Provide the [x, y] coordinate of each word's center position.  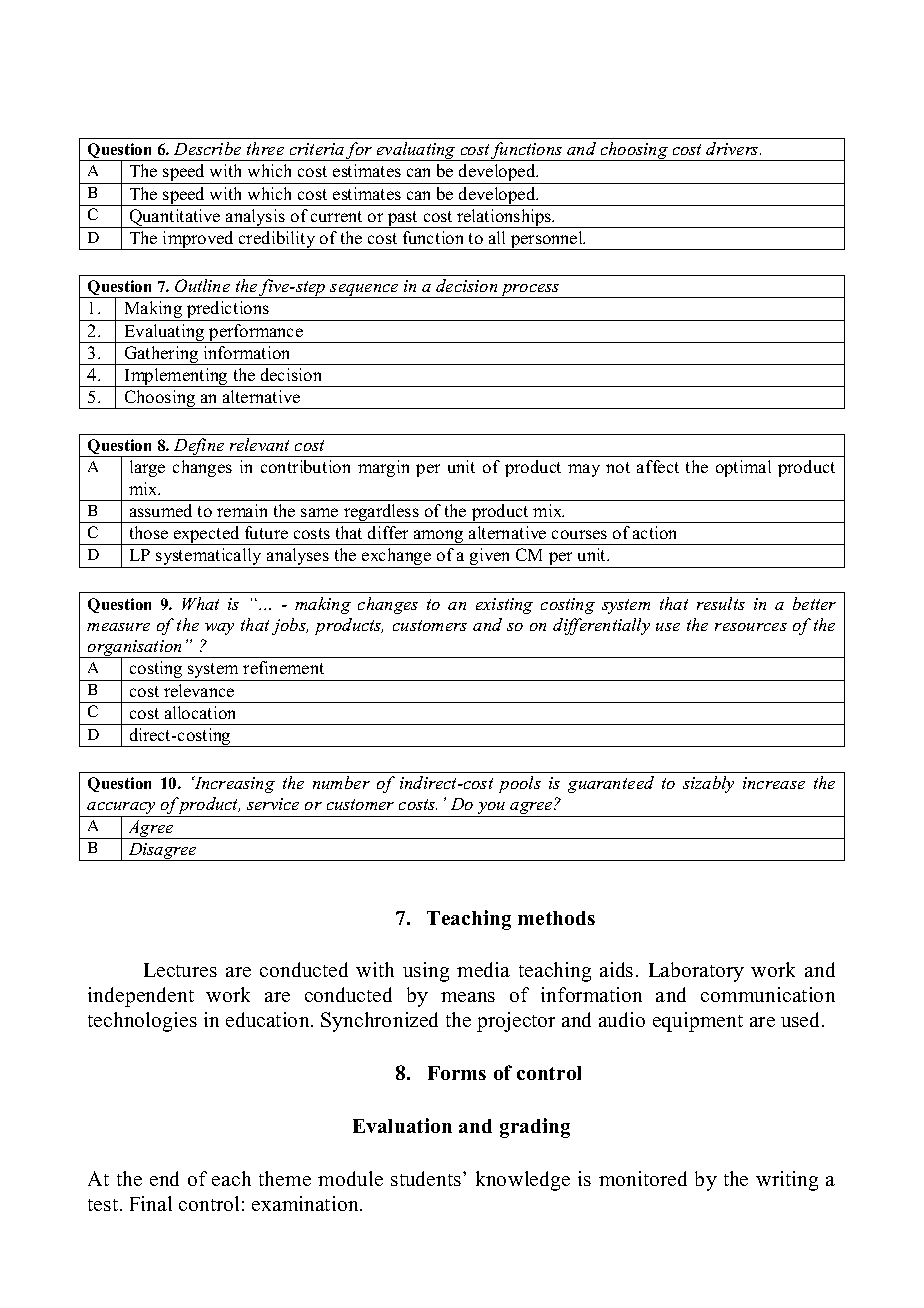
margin [383, 468]
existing [504, 606]
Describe [207, 148]
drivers [733, 148]
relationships [504, 218]
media [483, 969]
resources [751, 627]
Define [199, 447]
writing [787, 1181]
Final [151, 1203]
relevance [199, 690]
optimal [743, 468]
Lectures [180, 970]
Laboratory [696, 972]
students [426, 1178]
